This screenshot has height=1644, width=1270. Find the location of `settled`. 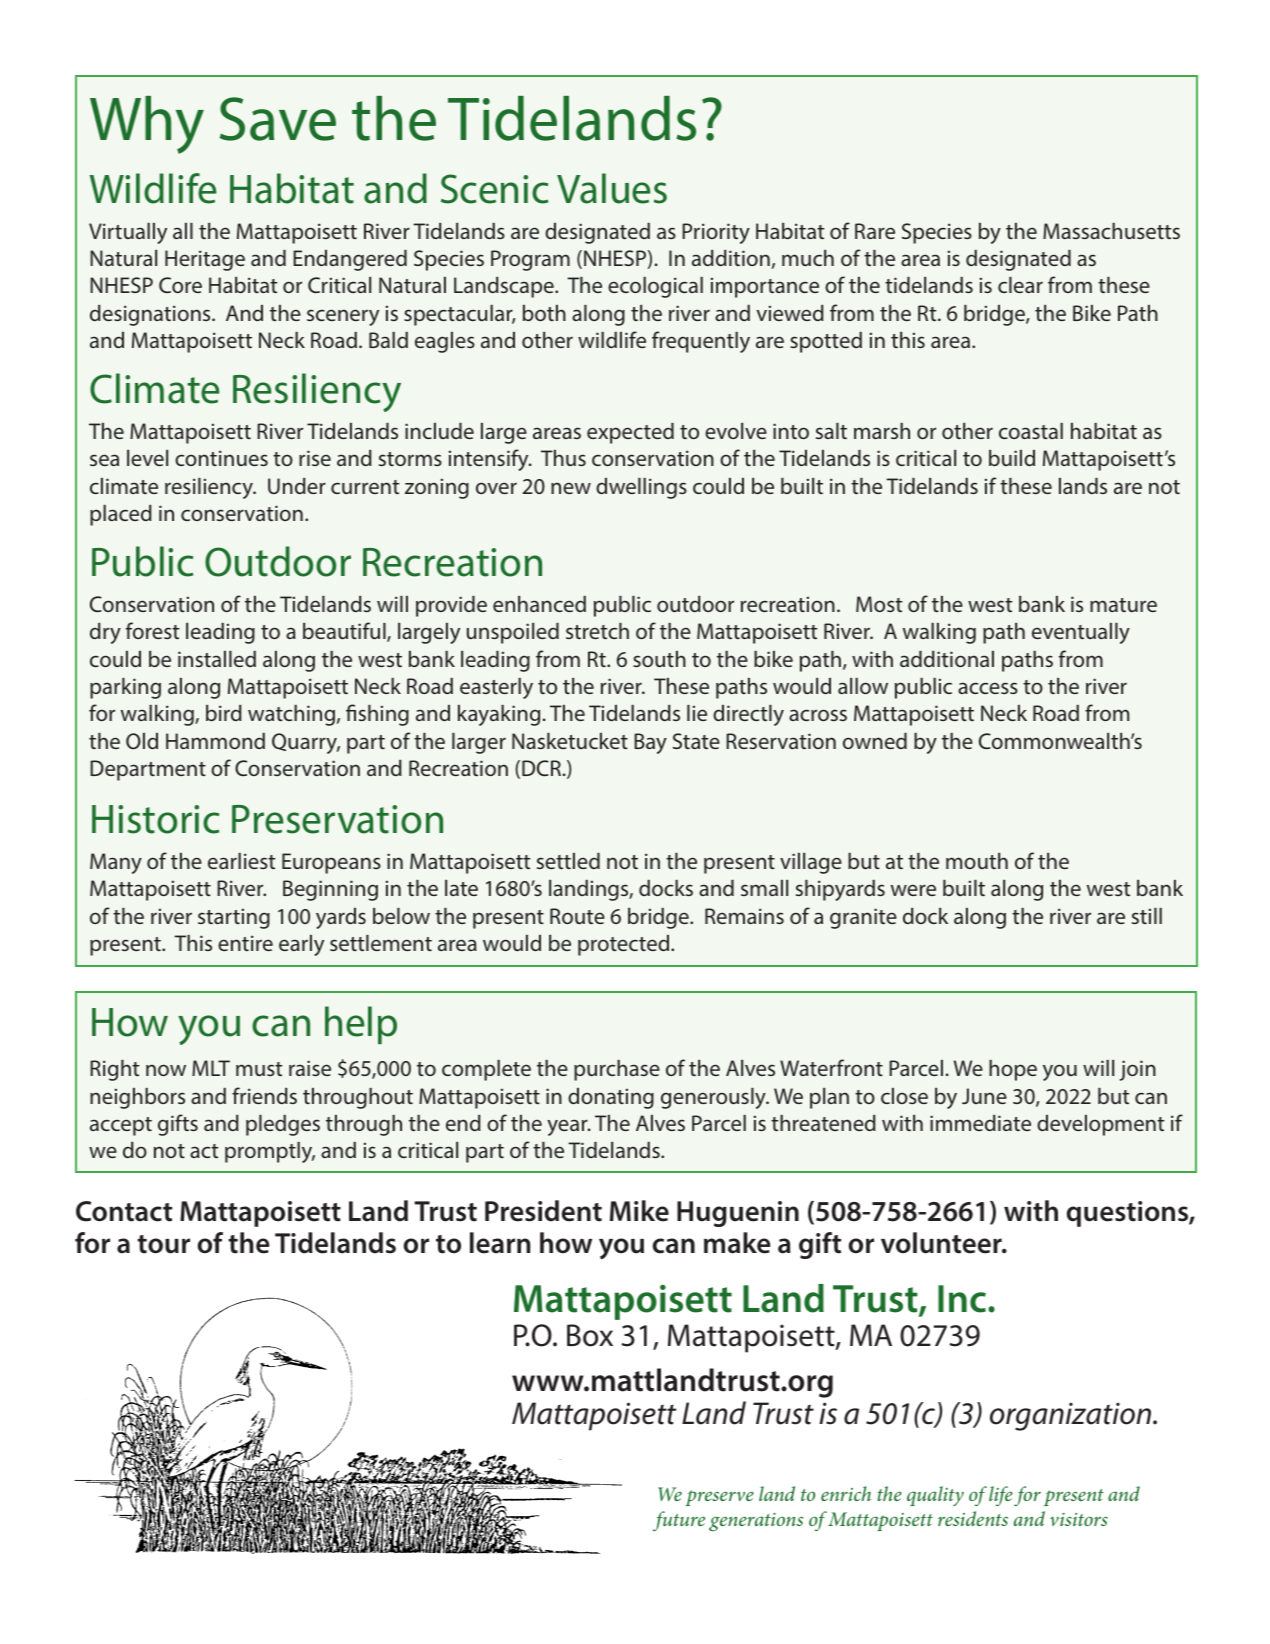

settled is located at coordinates (568, 861).
